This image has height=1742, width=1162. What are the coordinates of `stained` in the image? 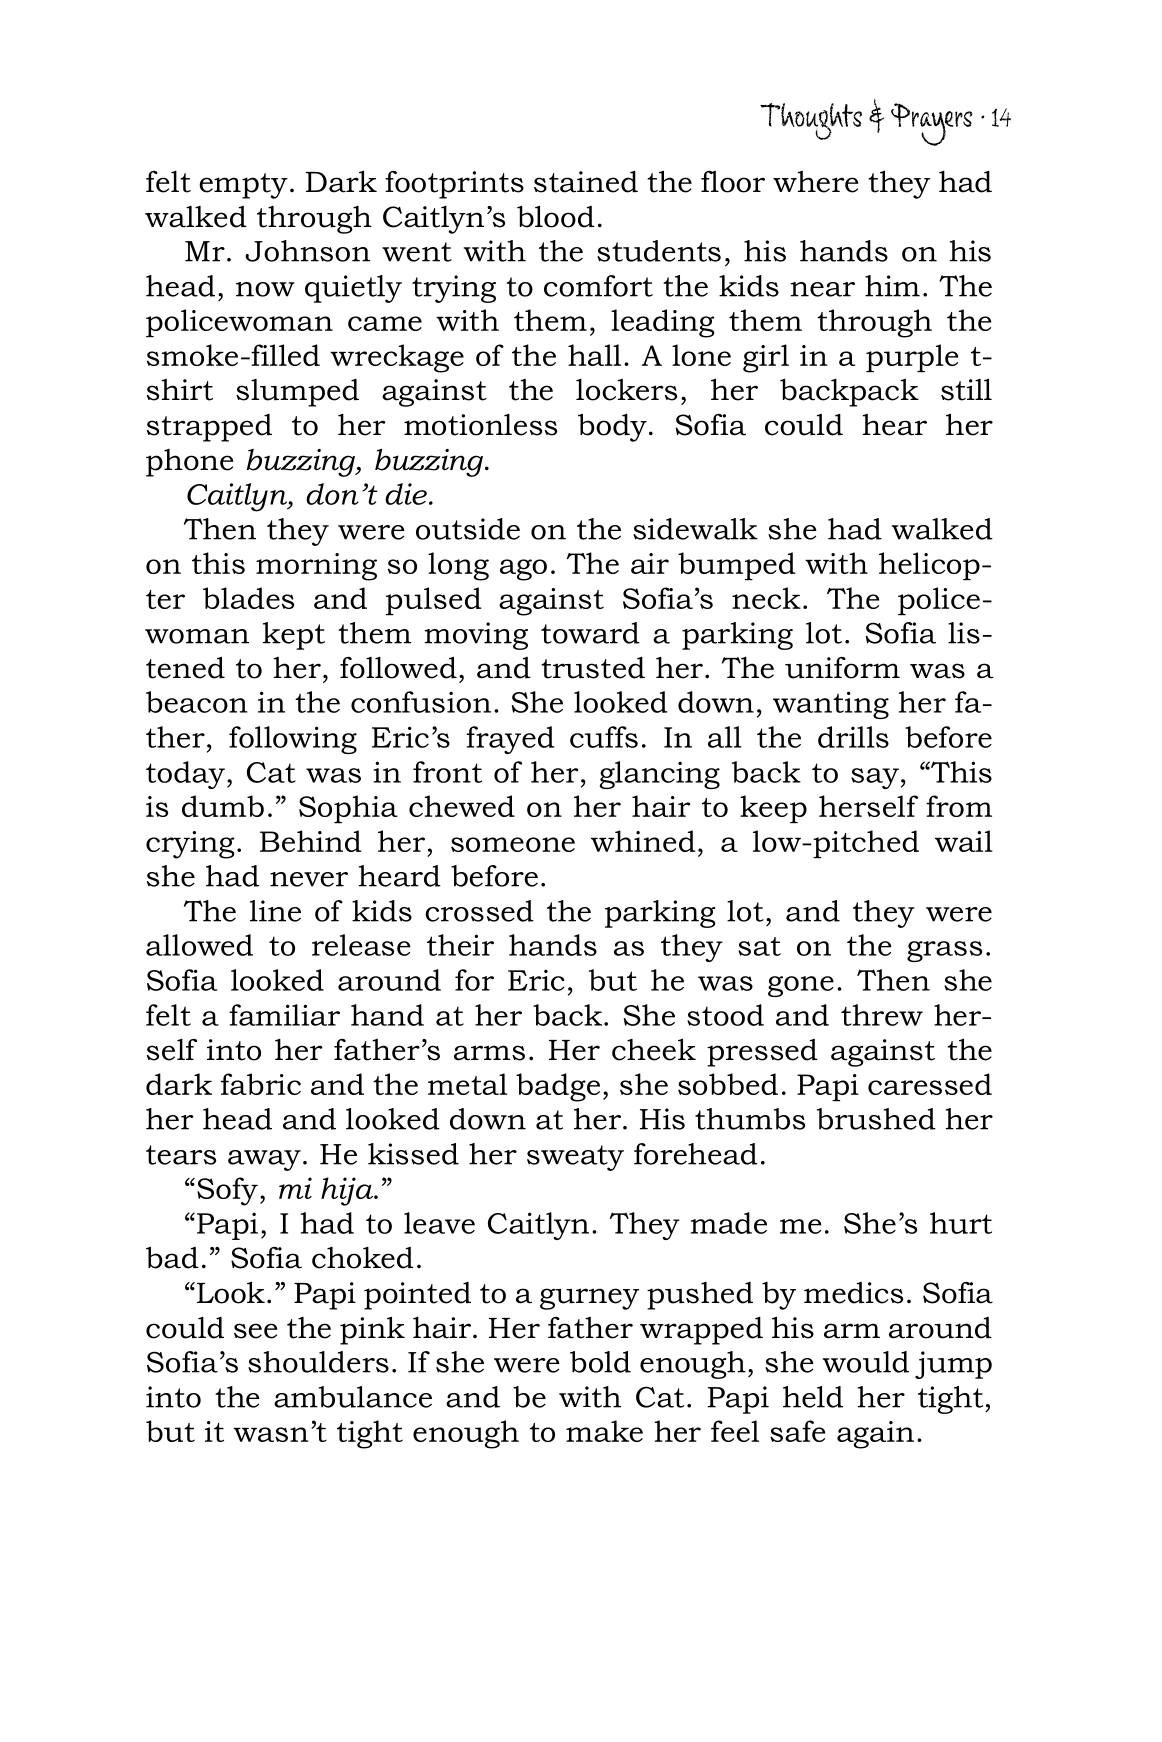 It's located at (586, 182).
